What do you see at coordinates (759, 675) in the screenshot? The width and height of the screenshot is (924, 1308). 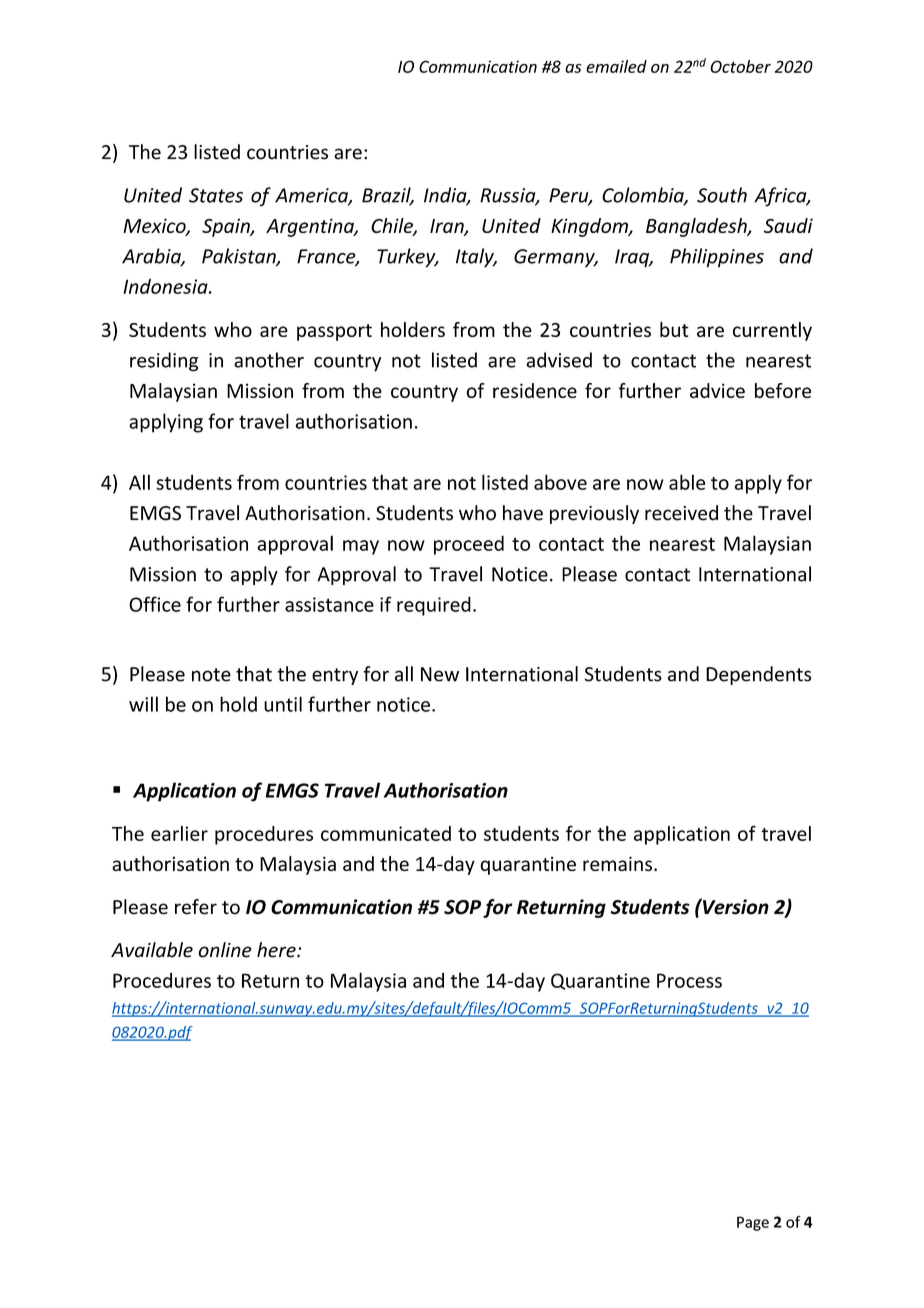 I see `Dependents` at bounding box center [759, 675].
